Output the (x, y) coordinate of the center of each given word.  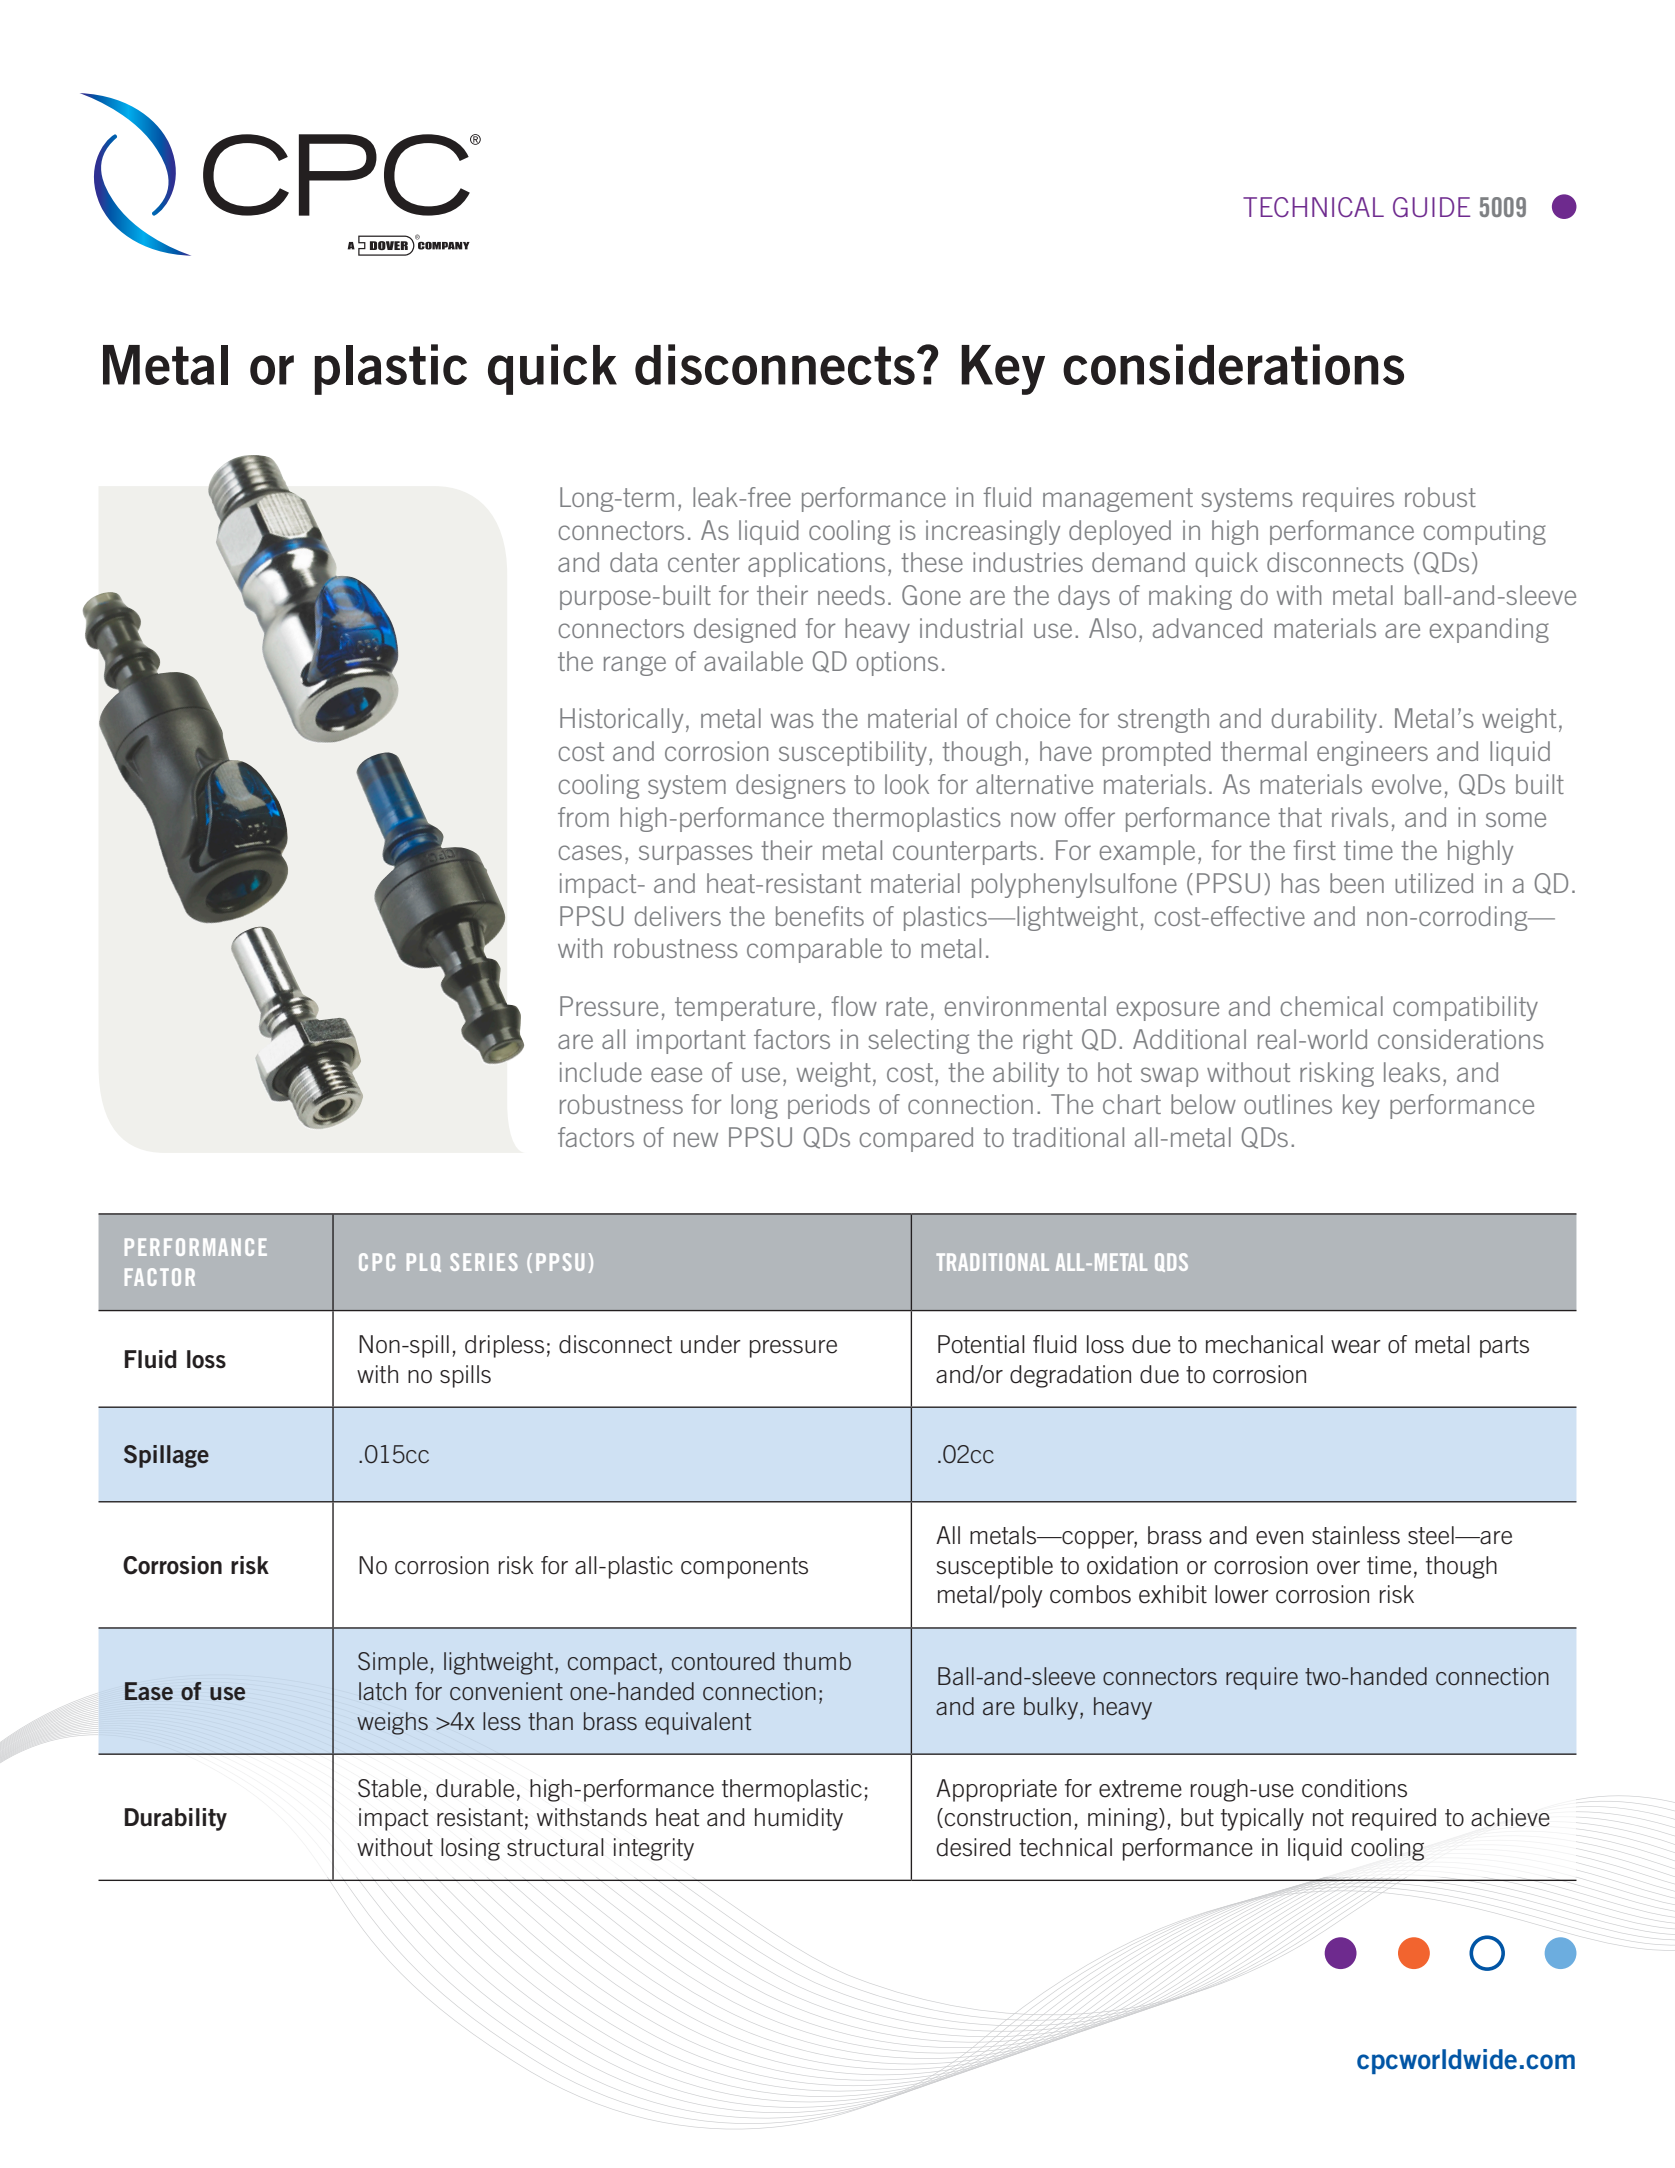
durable (475, 1788)
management (1118, 500)
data (633, 562)
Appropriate (996, 1790)
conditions (1354, 1788)
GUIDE (1431, 207)
